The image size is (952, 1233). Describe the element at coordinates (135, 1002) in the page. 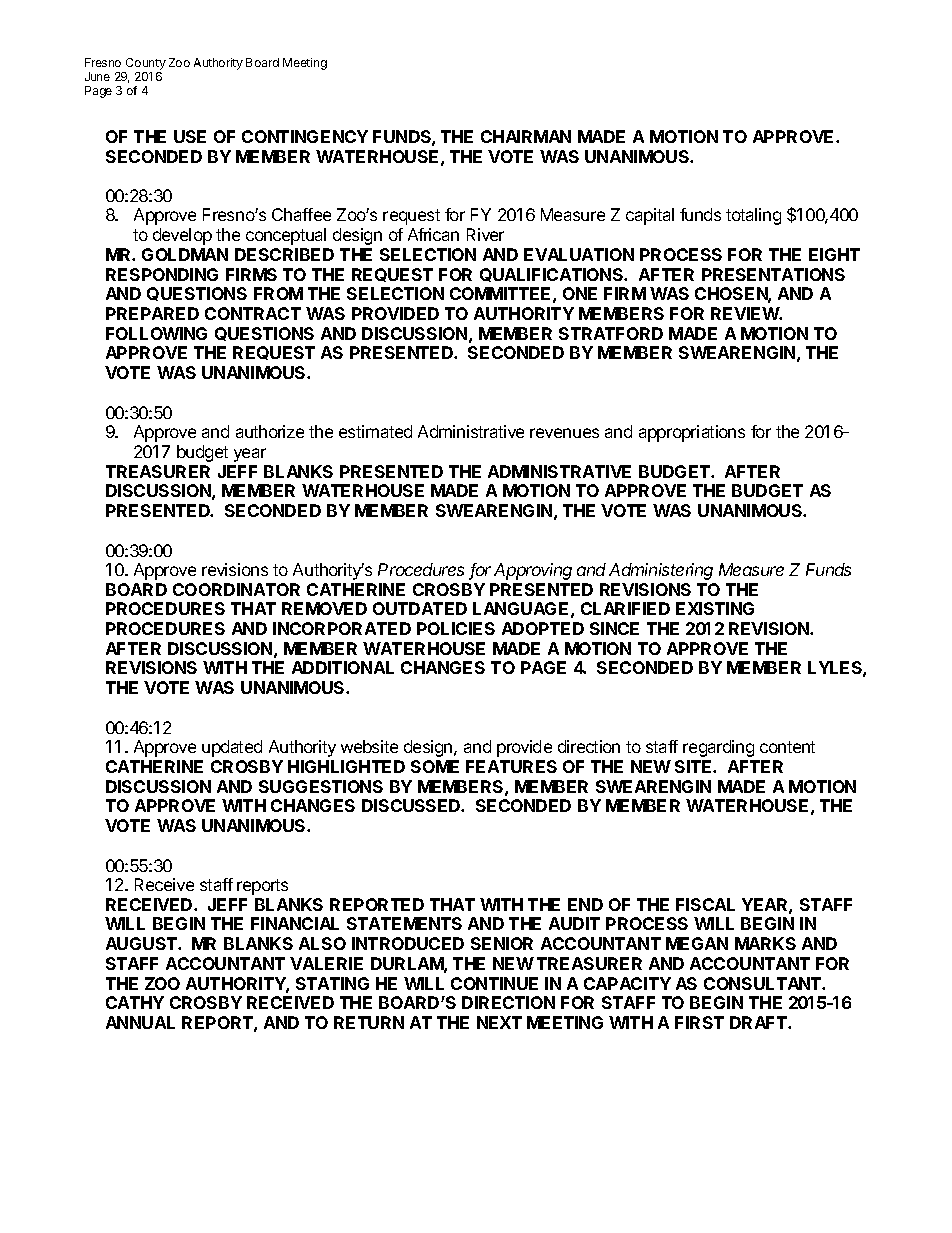

I see `CATHY` at that location.
